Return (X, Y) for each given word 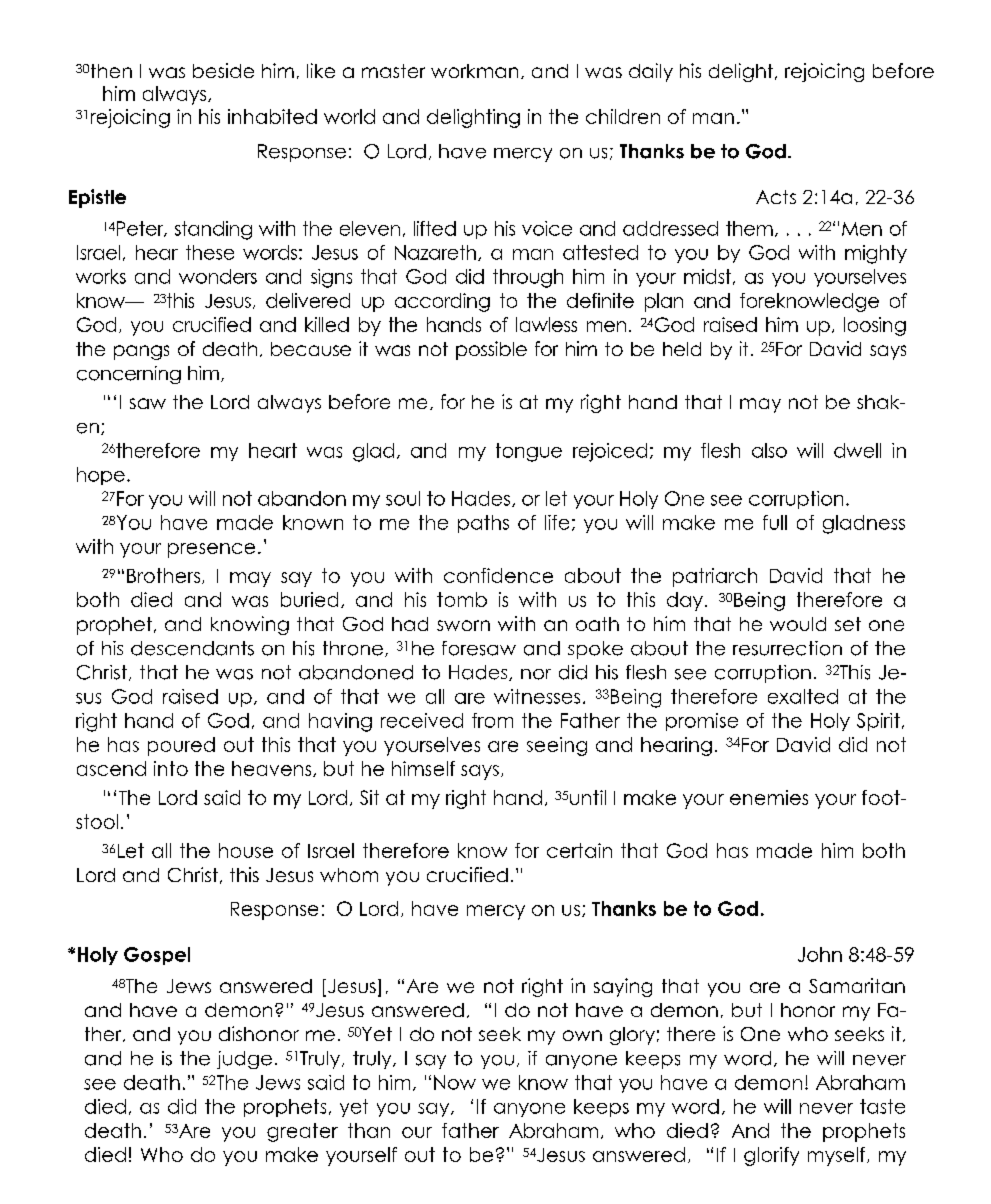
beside (223, 70)
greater (302, 1132)
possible (491, 350)
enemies (769, 797)
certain (579, 850)
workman (474, 71)
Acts (776, 197)
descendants (192, 648)
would (798, 624)
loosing (875, 326)
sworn (463, 625)
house (246, 850)
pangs (141, 352)
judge (244, 1060)
